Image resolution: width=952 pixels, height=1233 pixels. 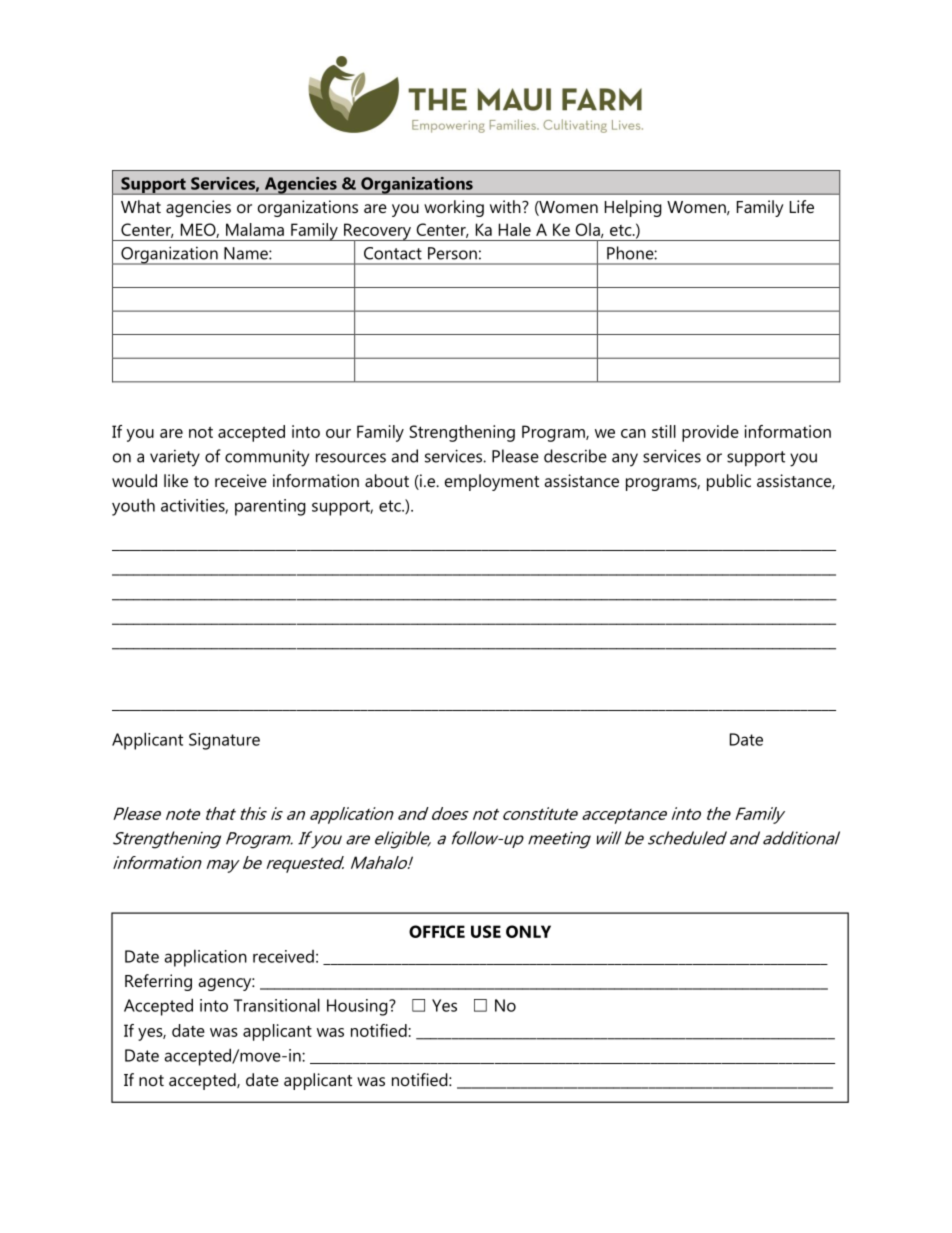 What do you see at coordinates (158, 982) in the document?
I see `Referring` at bounding box center [158, 982].
